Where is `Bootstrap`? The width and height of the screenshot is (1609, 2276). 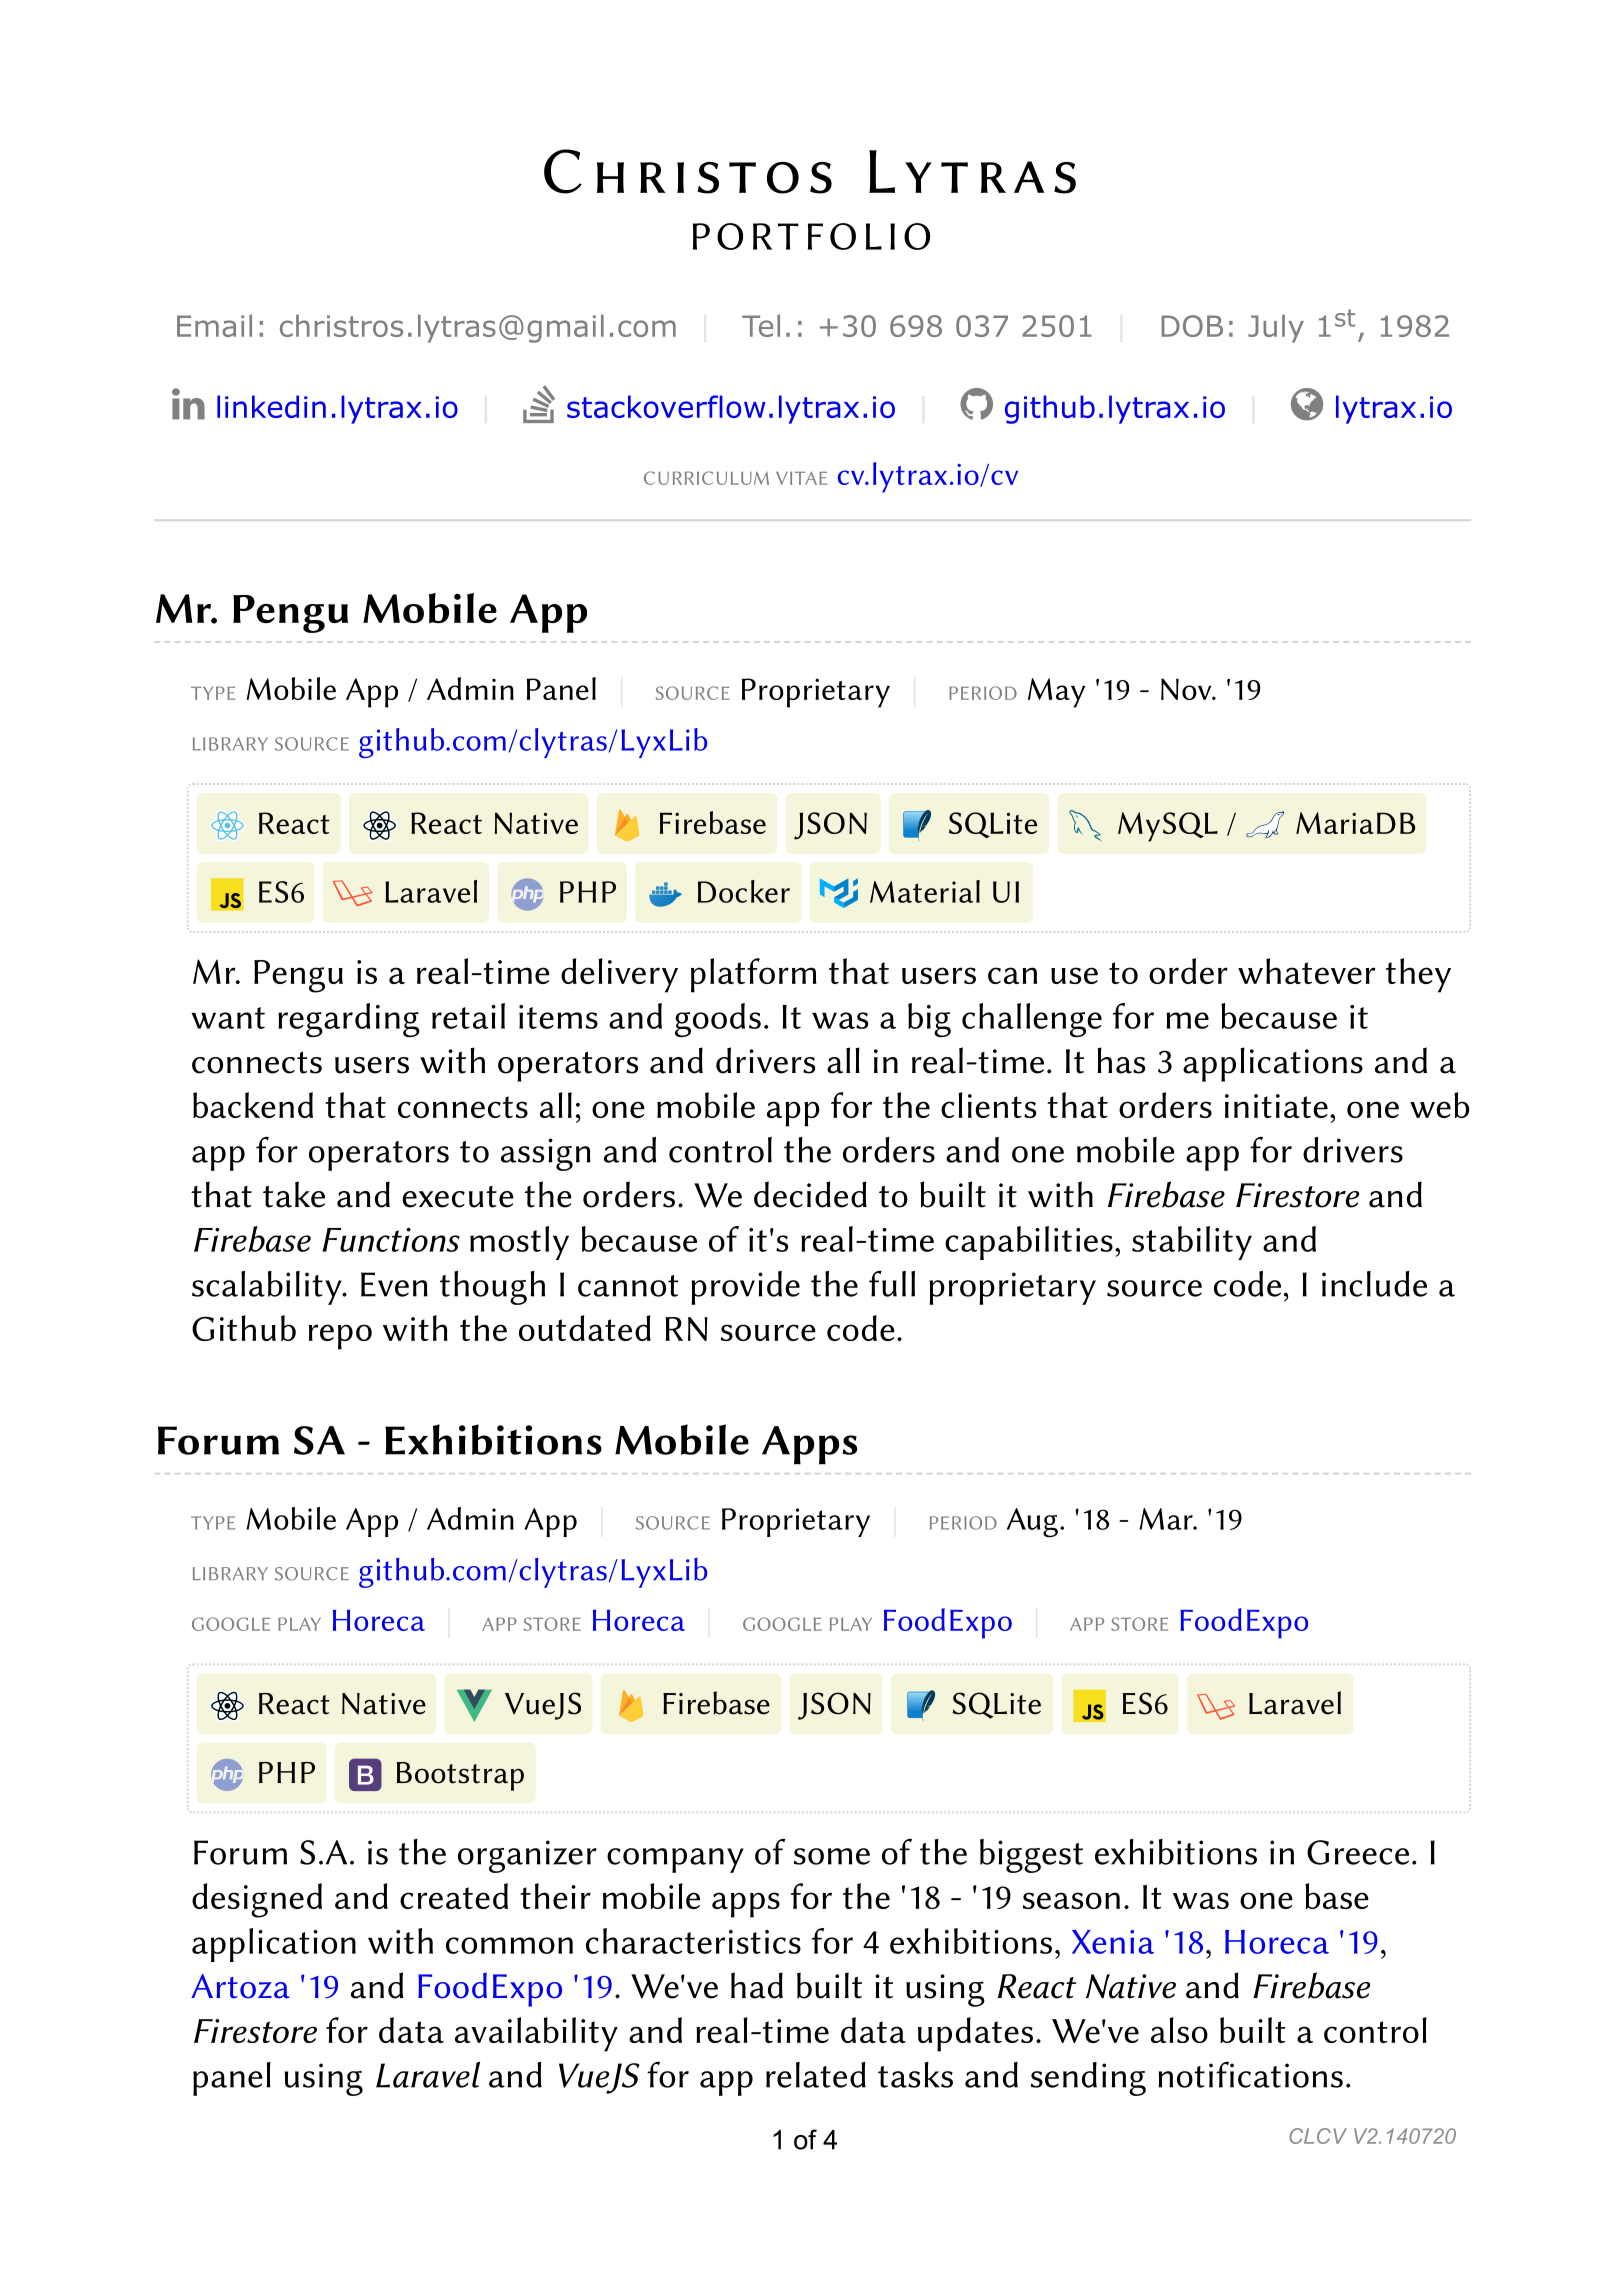 Bootstrap is located at coordinates (460, 1776).
